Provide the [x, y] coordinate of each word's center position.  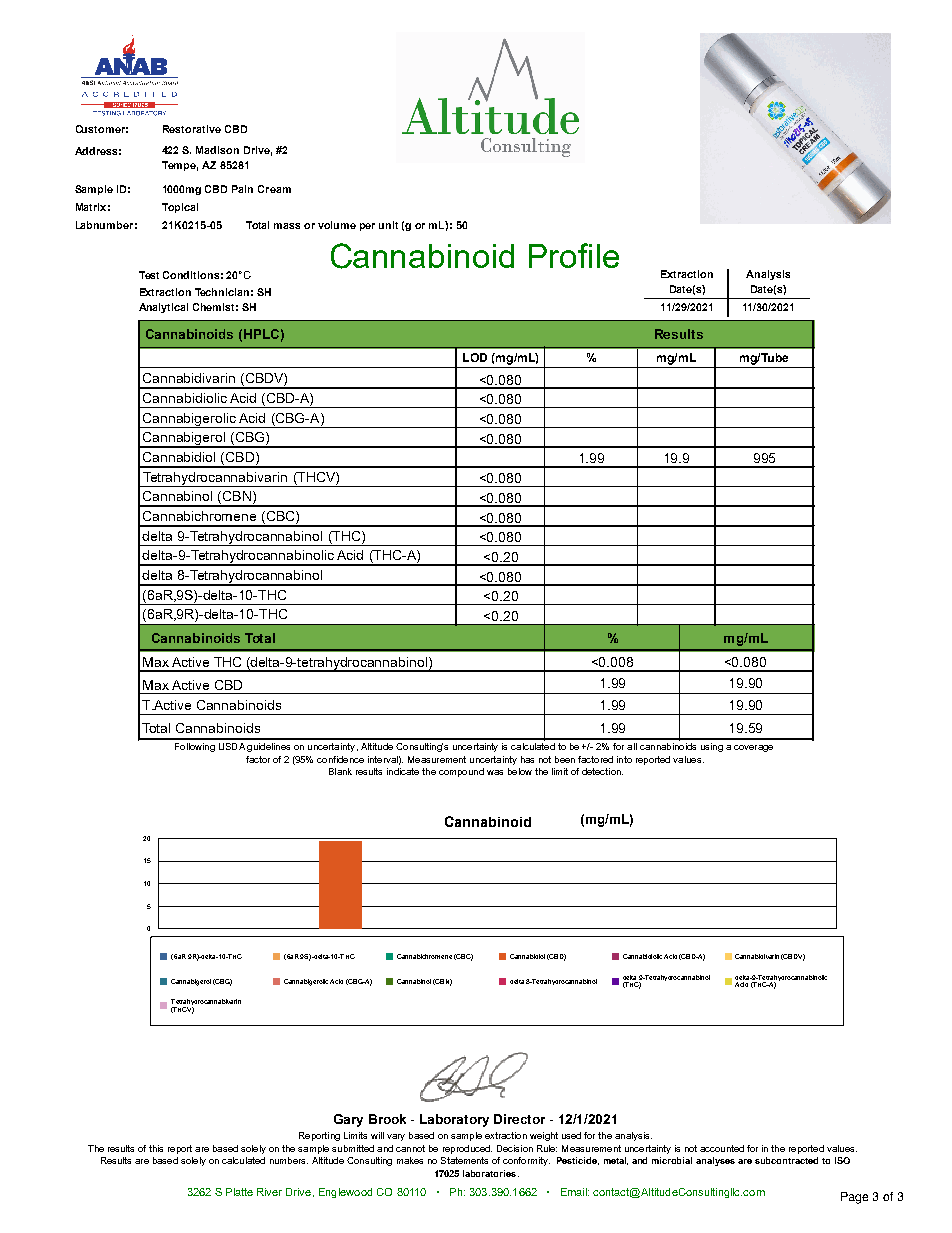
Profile [574, 255]
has [527, 759]
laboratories [491, 1173]
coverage [753, 748]
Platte [239, 1192]
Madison [217, 150]
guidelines [268, 747]
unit [388, 225]
